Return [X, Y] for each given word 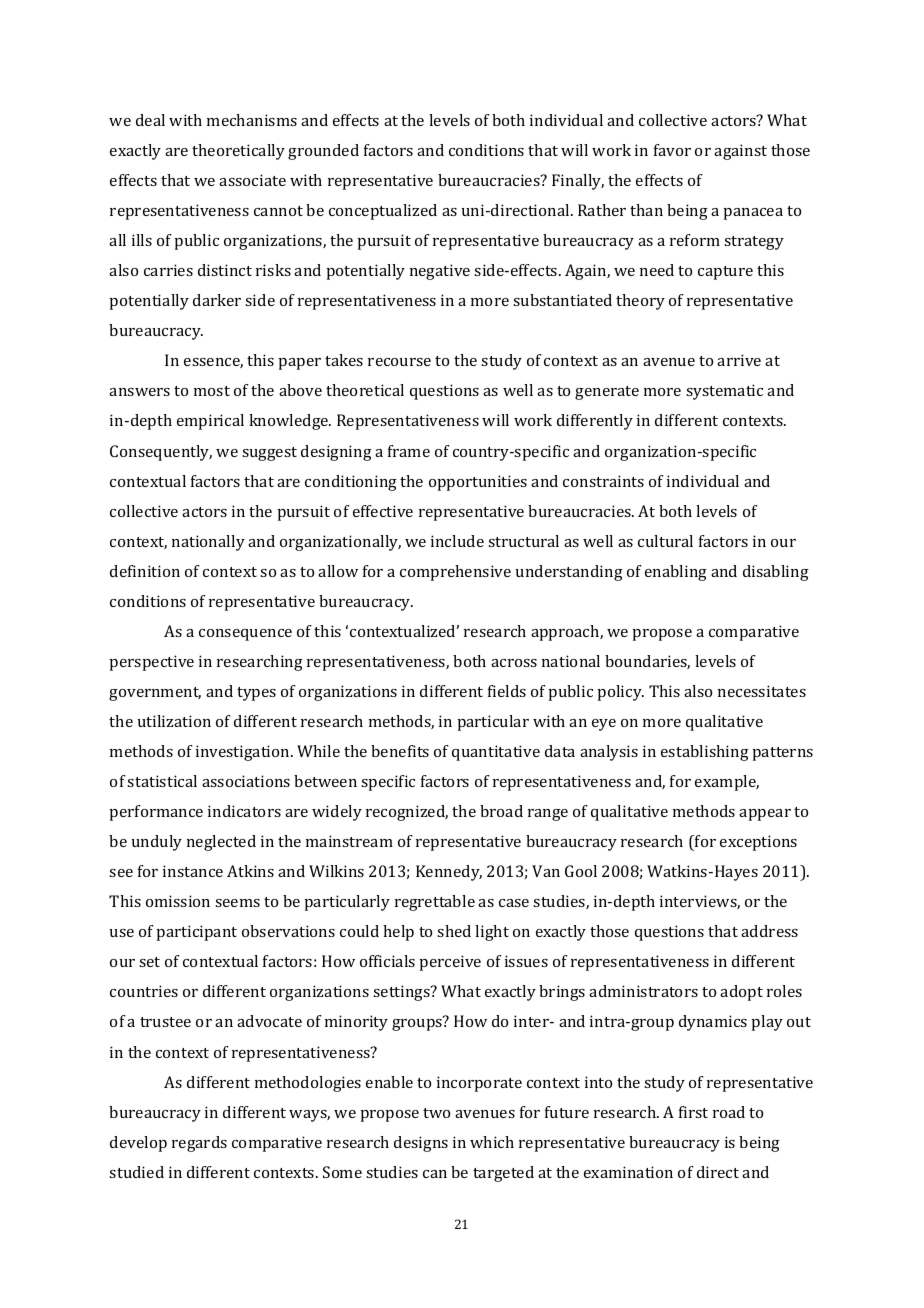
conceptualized [383, 212]
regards [199, 1144]
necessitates [762, 691]
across [514, 663]
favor [672, 150]
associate [252, 180]
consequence [245, 635]
